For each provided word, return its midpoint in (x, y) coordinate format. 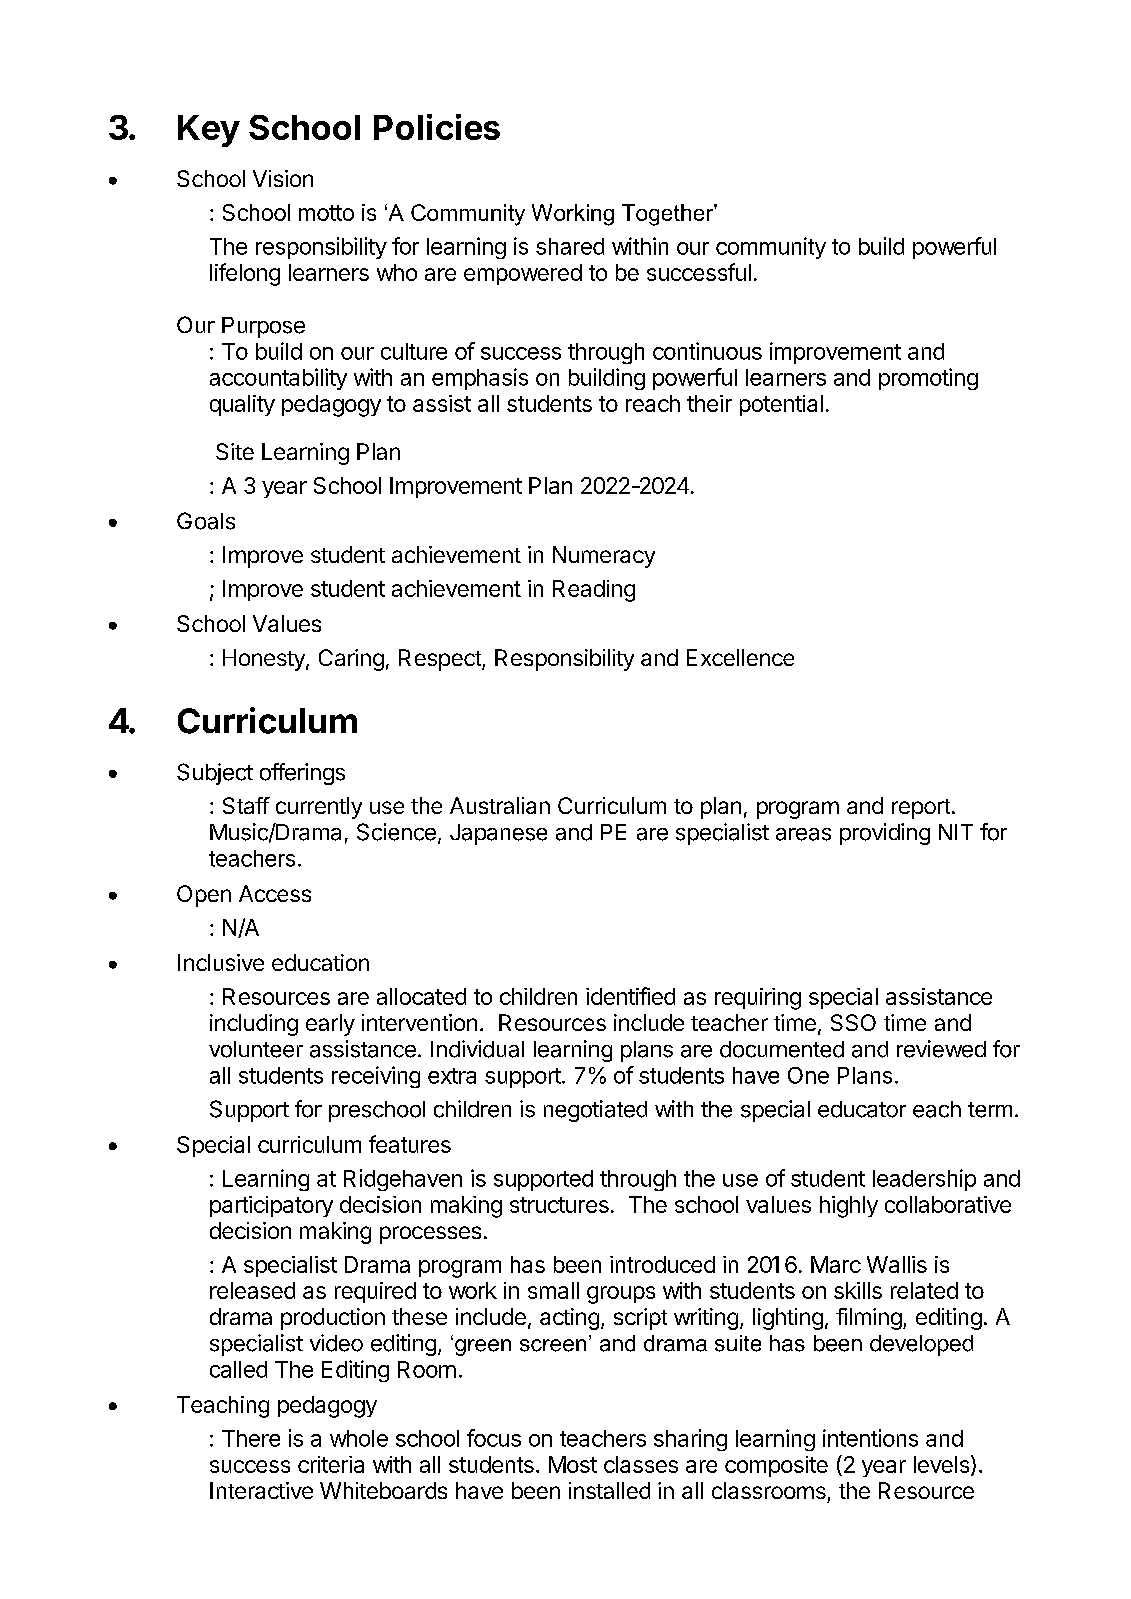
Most (573, 1464)
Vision (283, 178)
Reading (594, 591)
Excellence (740, 657)
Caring (351, 660)
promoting (928, 379)
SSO (853, 1022)
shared (570, 246)
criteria (331, 1464)
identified (630, 996)
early (330, 1025)
